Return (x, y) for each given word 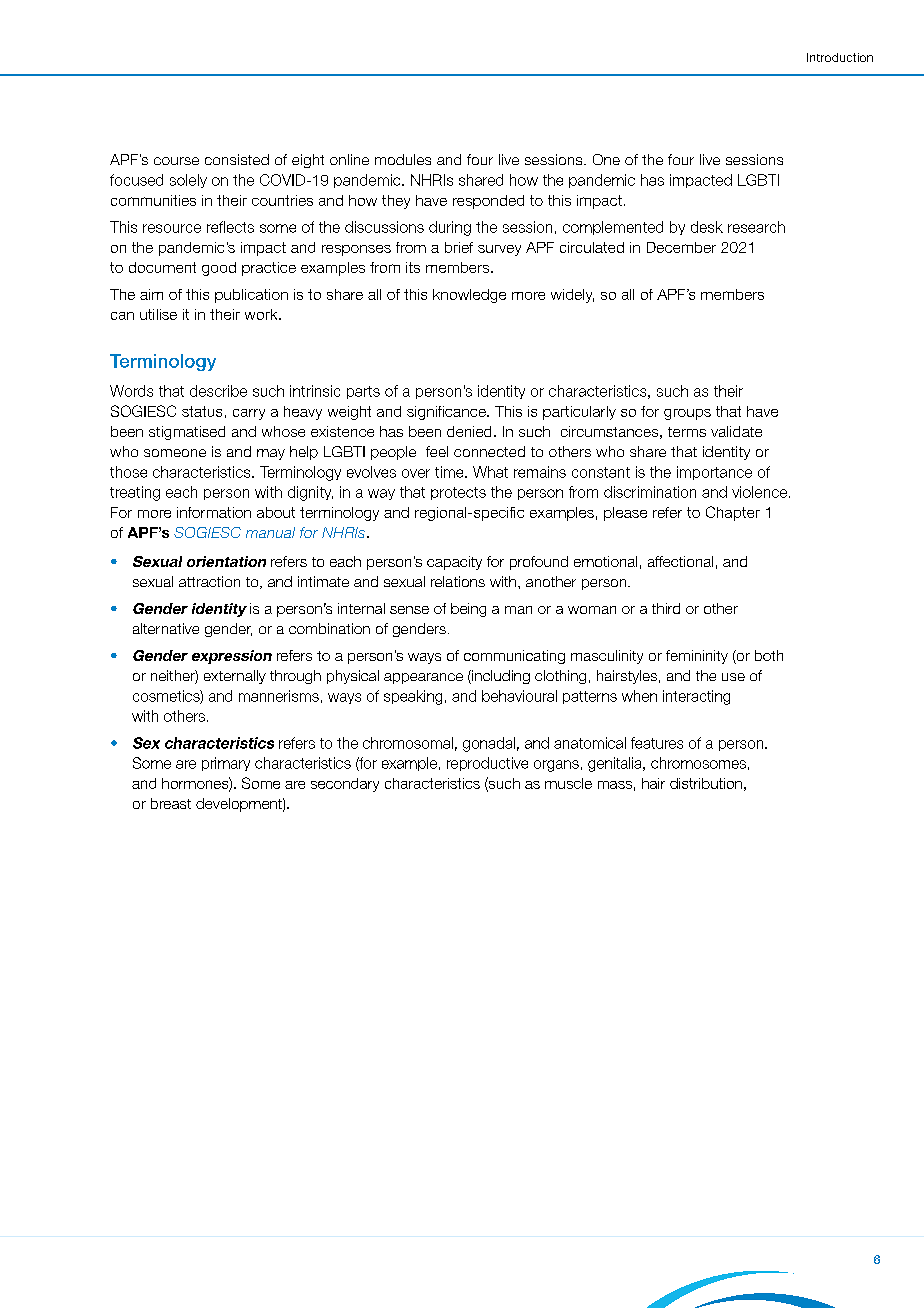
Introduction (840, 57)
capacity (454, 563)
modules (403, 159)
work (262, 314)
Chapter (733, 513)
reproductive (487, 764)
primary (226, 764)
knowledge (469, 296)
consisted (237, 159)
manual (270, 532)
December (681, 247)
